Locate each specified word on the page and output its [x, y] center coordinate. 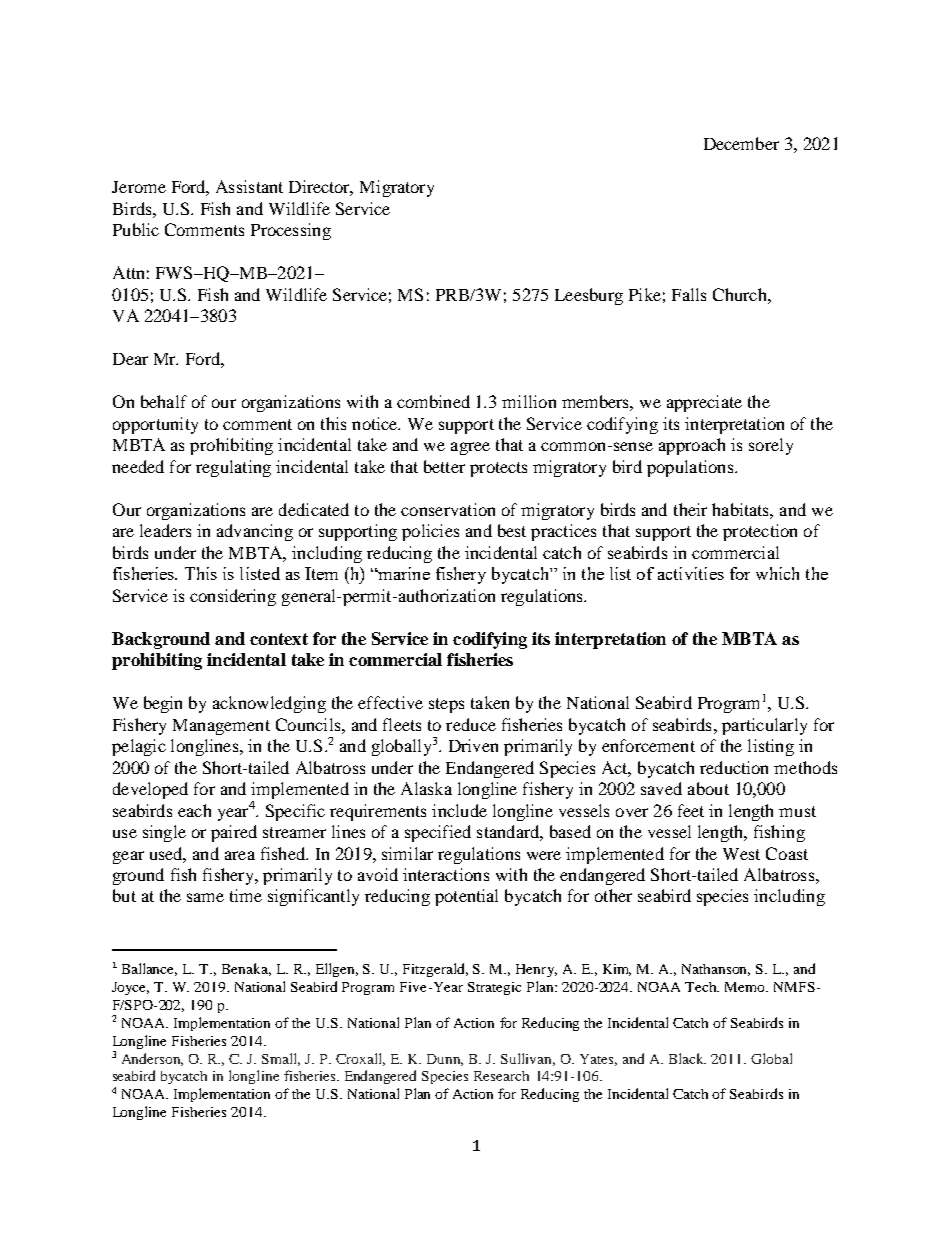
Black [687, 1058]
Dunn [445, 1060]
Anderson [152, 1059]
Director [321, 188]
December [741, 143]
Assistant [249, 186]
